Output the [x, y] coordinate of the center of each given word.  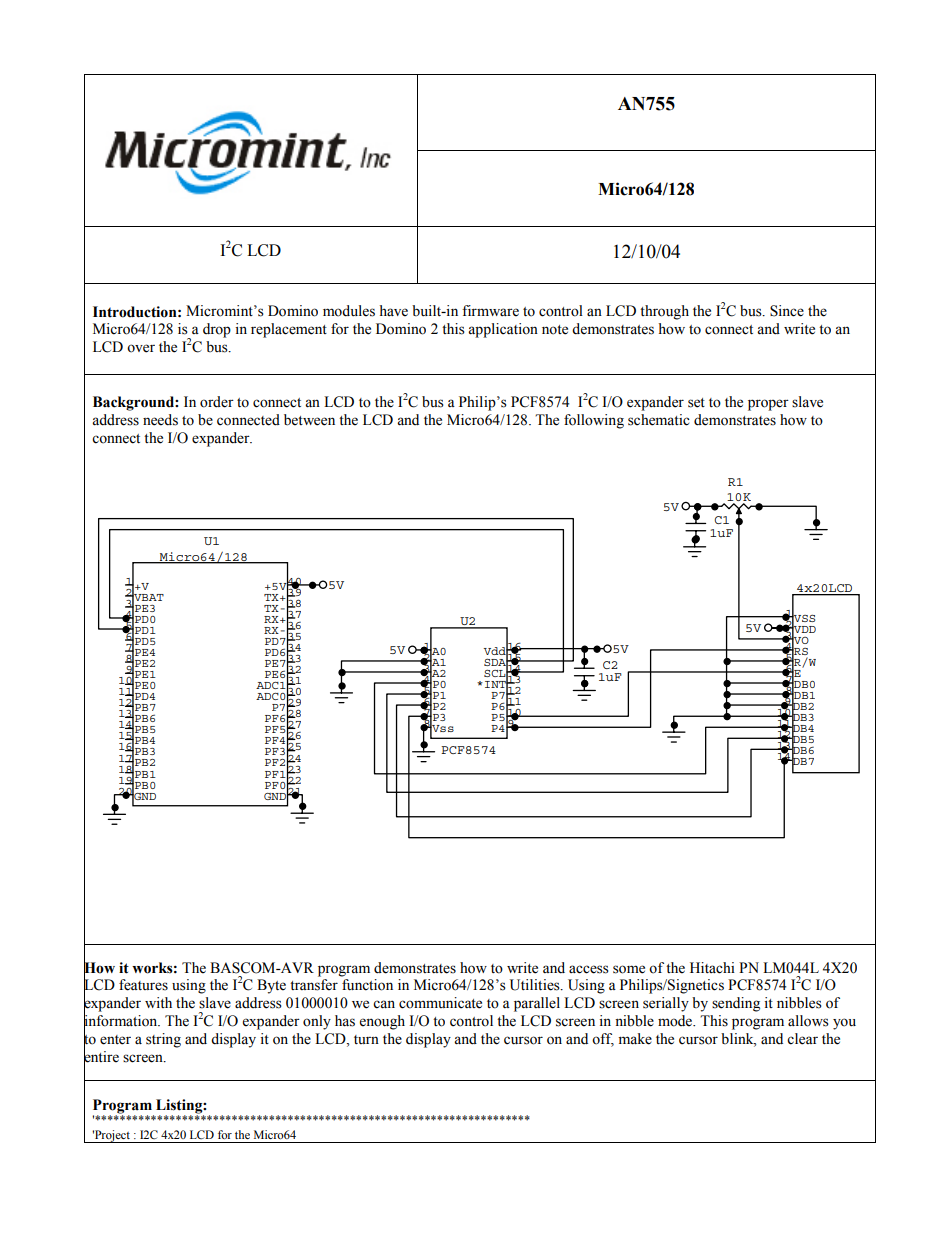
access [589, 969]
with [158, 1002]
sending [736, 1004]
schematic [659, 420]
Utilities [536, 985]
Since [787, 311]
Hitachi [712, 968]
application [503, 330]
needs [160, 420]
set [696, 403]
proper [768, 405]
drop [217, 330]
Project [112, 1136]
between [309, 420]
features [143, 985]
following [594, 421]
